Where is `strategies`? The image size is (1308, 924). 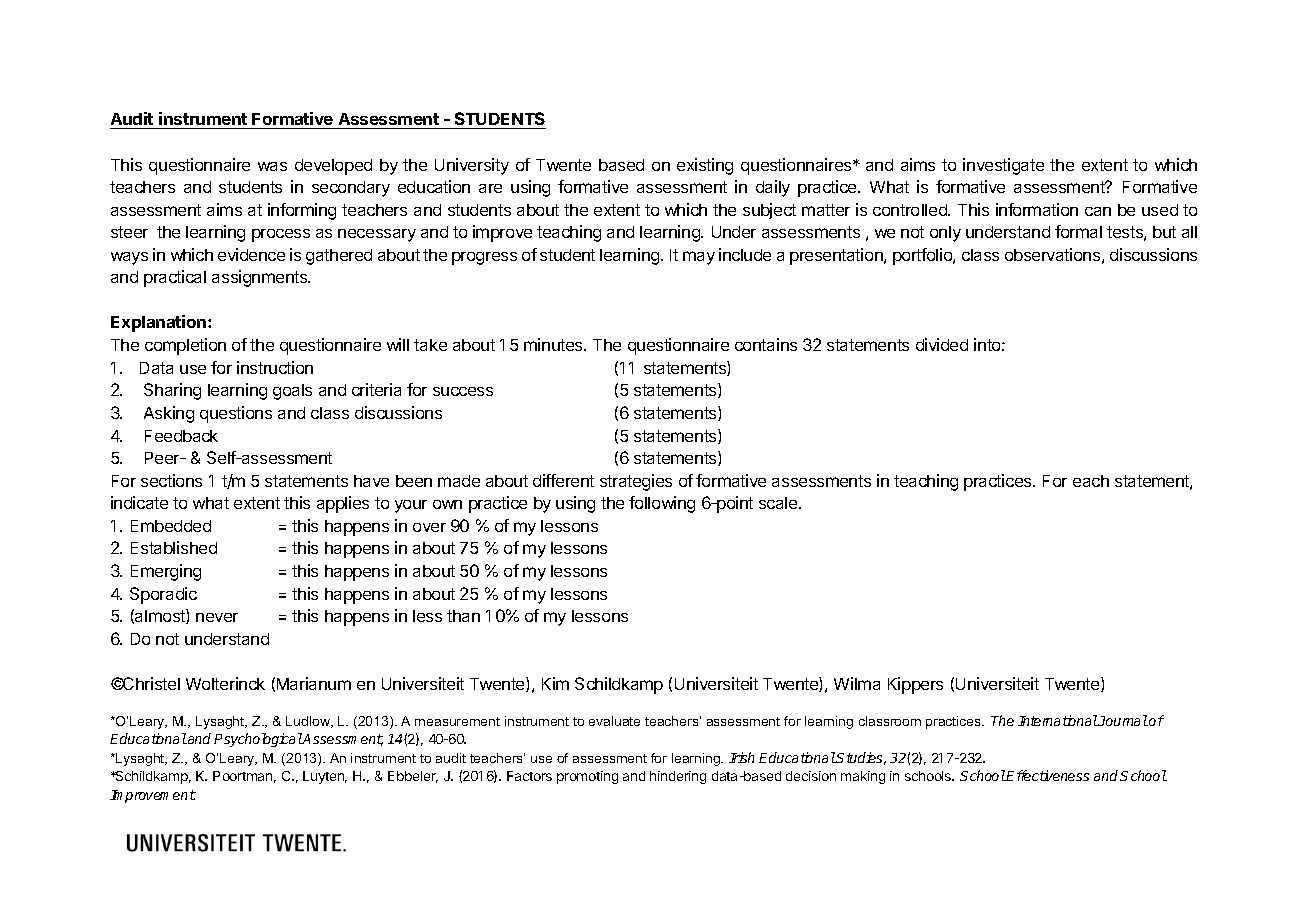 strategies is located at coordinates (636, 482).
